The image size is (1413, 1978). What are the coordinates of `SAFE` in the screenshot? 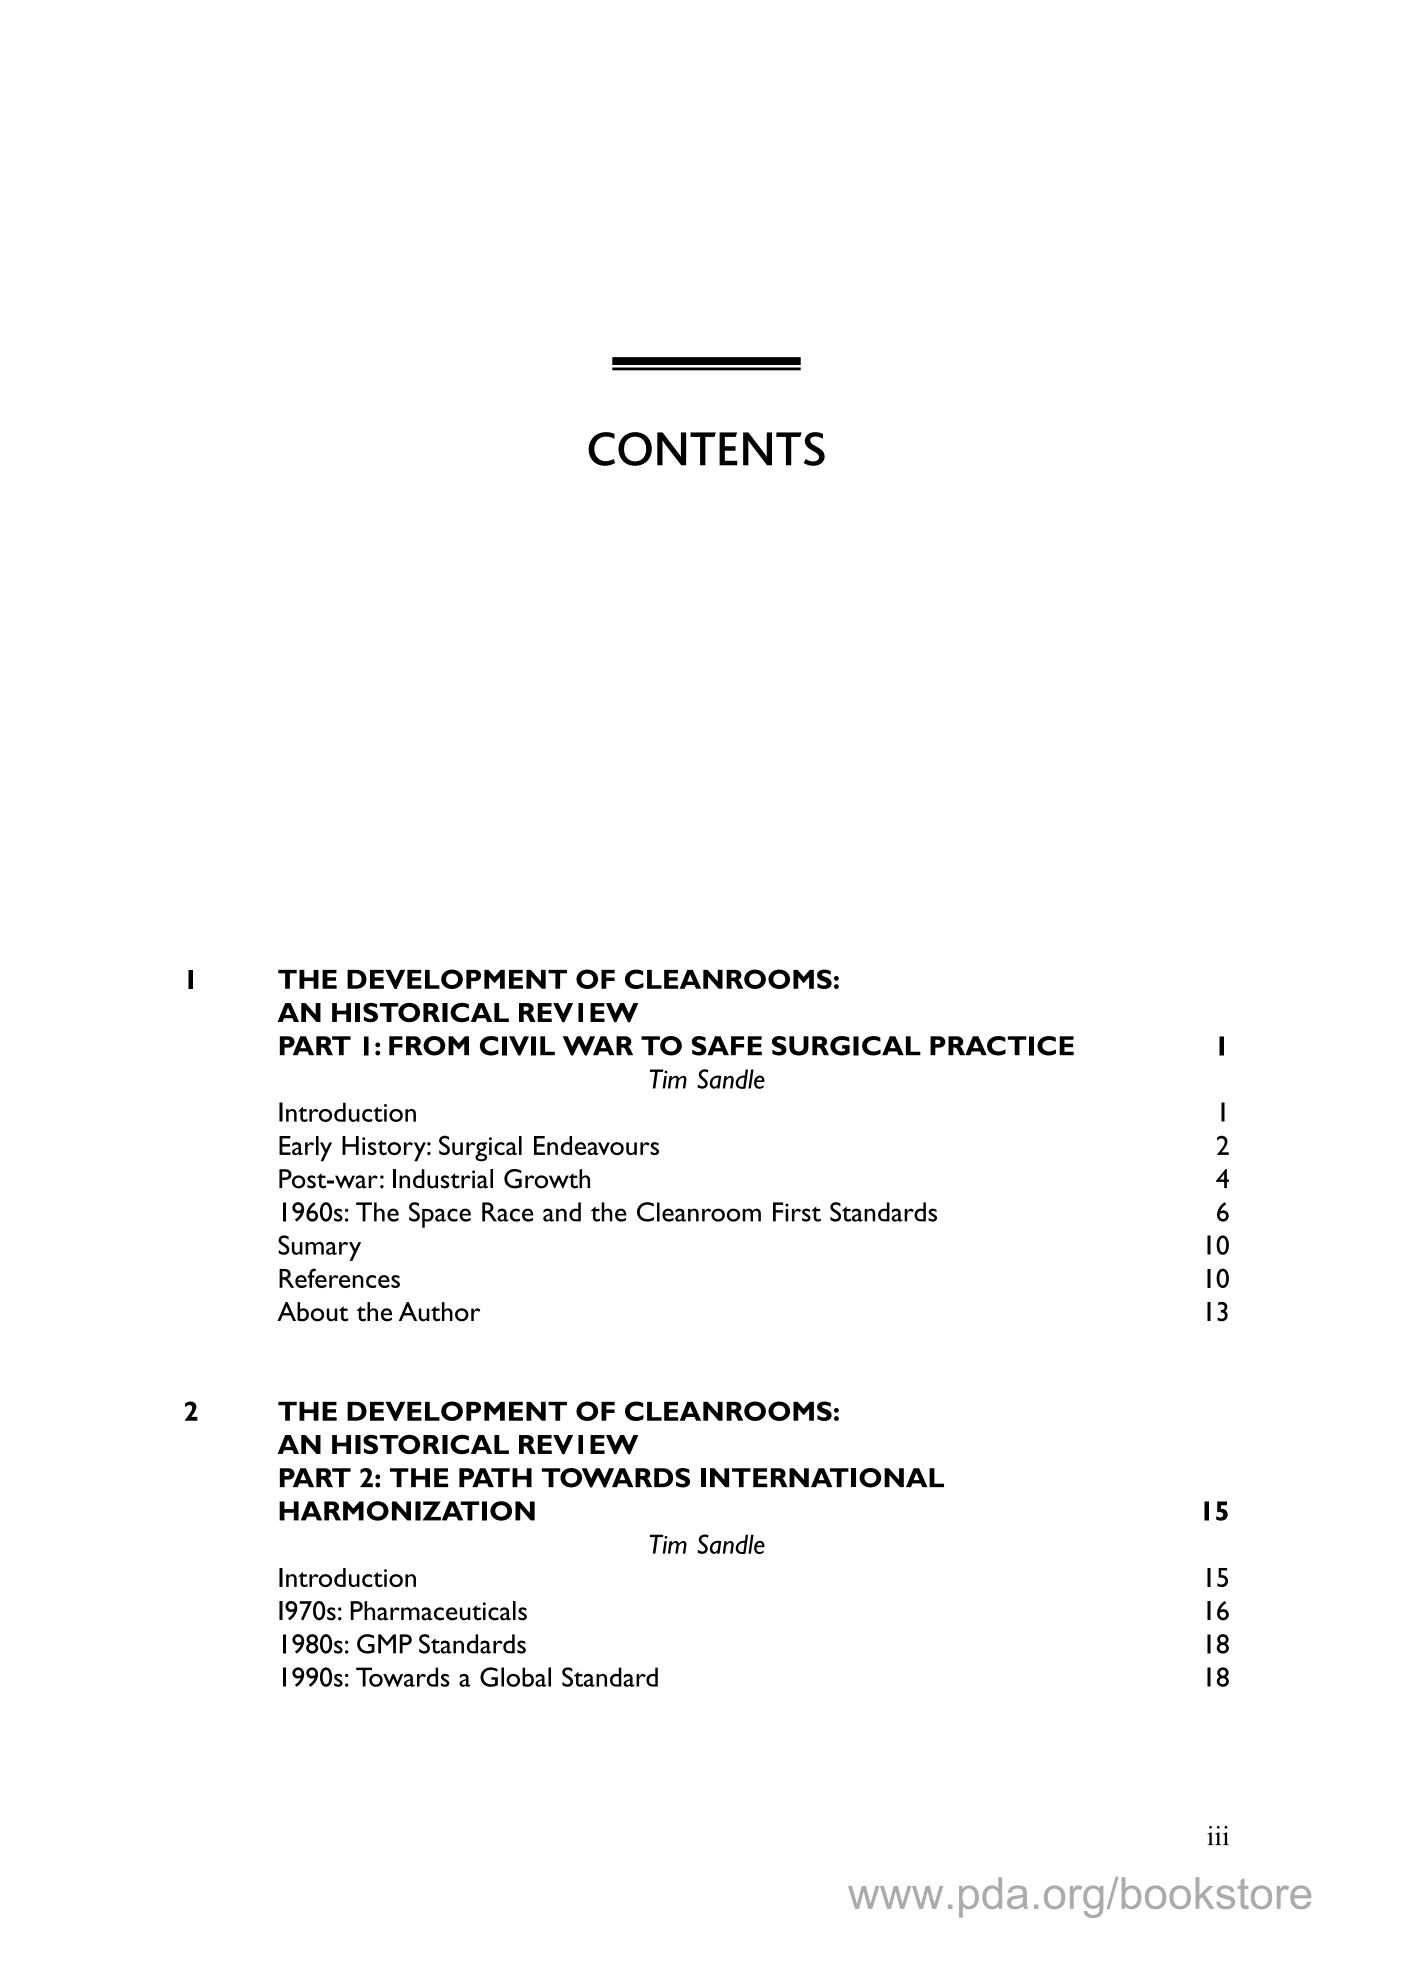 It's located at (727, 1046).
